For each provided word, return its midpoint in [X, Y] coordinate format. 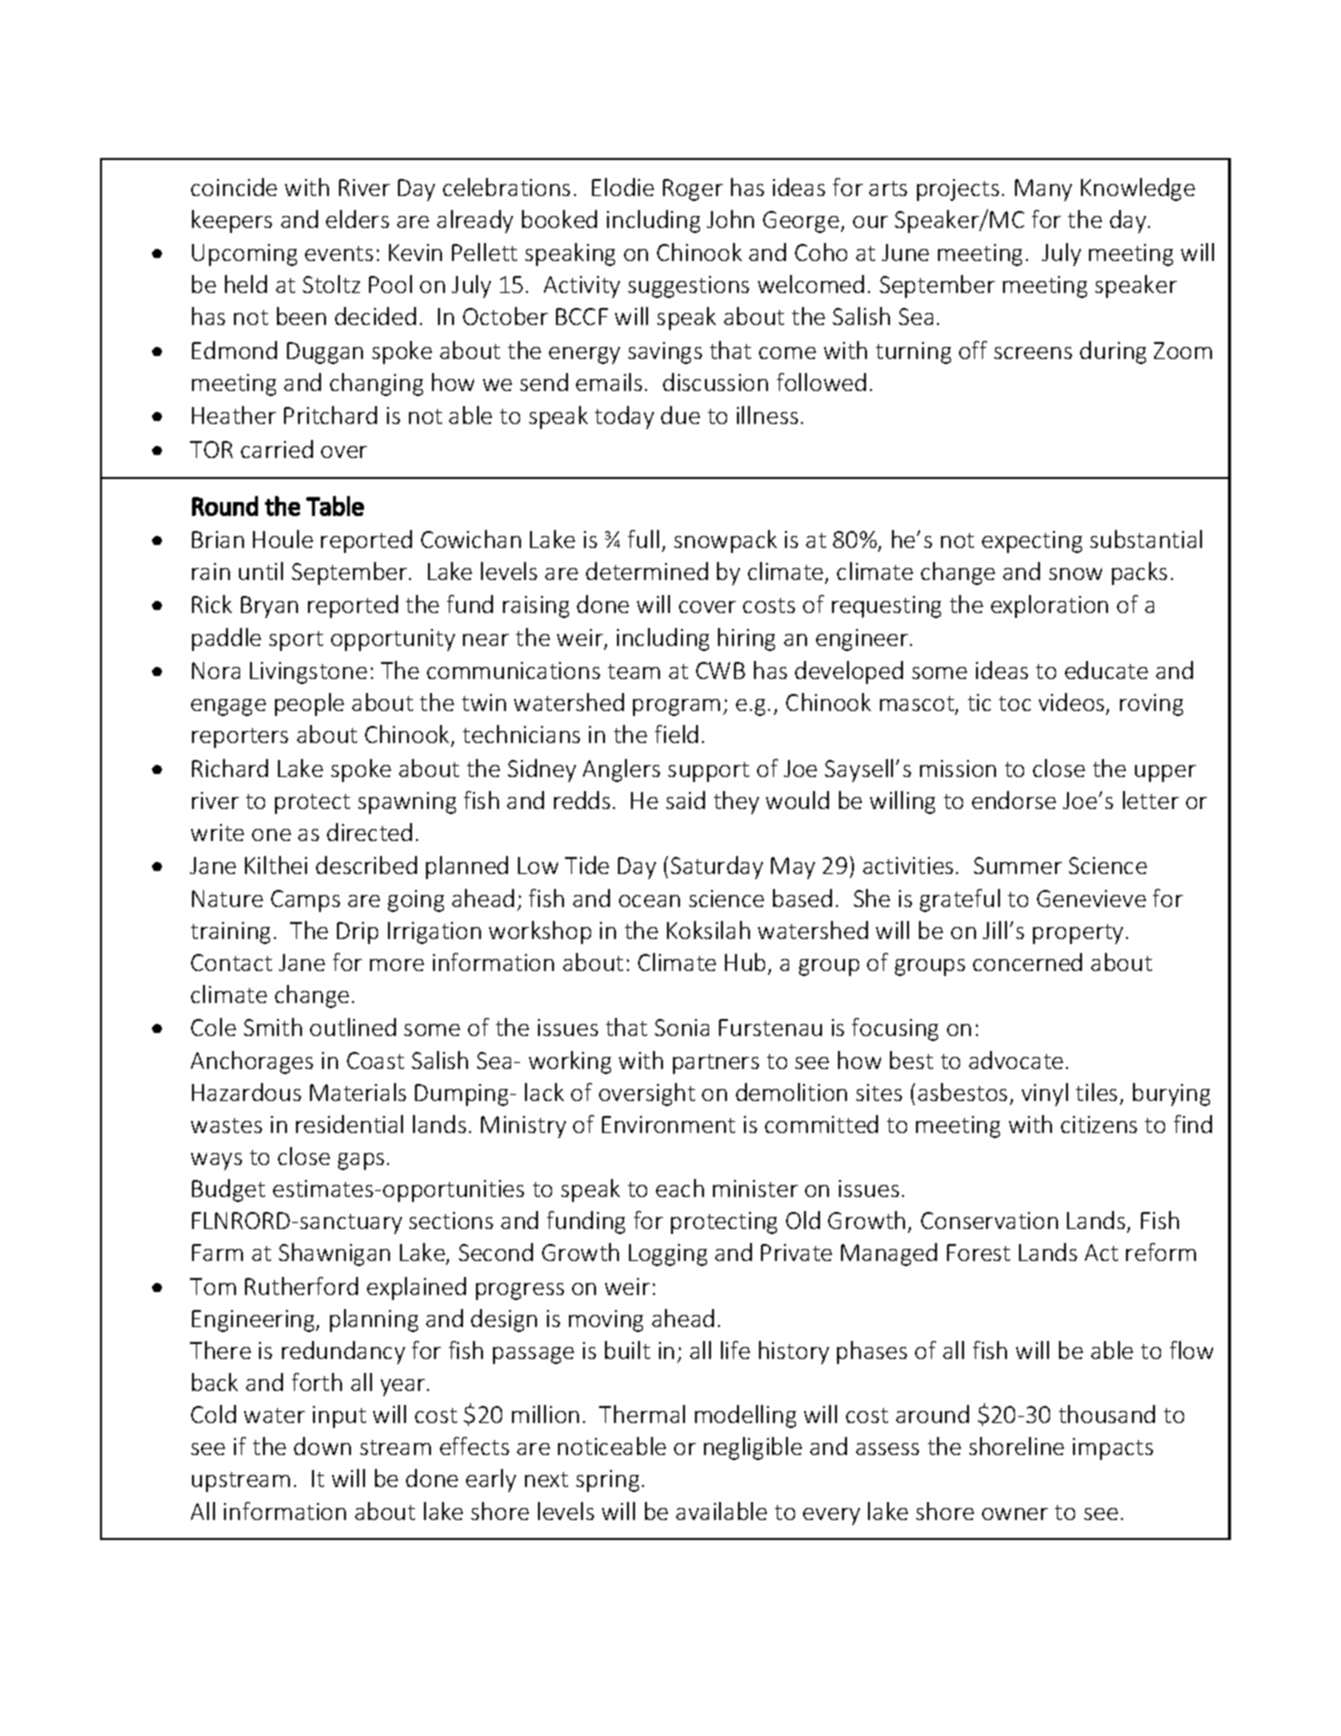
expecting [1032, 542]
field [676, 734]
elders [357, 219]
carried [277, 449]
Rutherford [301, 1286]
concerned [1027, 962]
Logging [668, 1255]
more [397, 965]
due [680, 415]
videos [1073, 703]
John [730, 219]
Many [1043, 190]
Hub [745, 962]
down [322, 1446]
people [309, 704]
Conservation [989, 1220]
